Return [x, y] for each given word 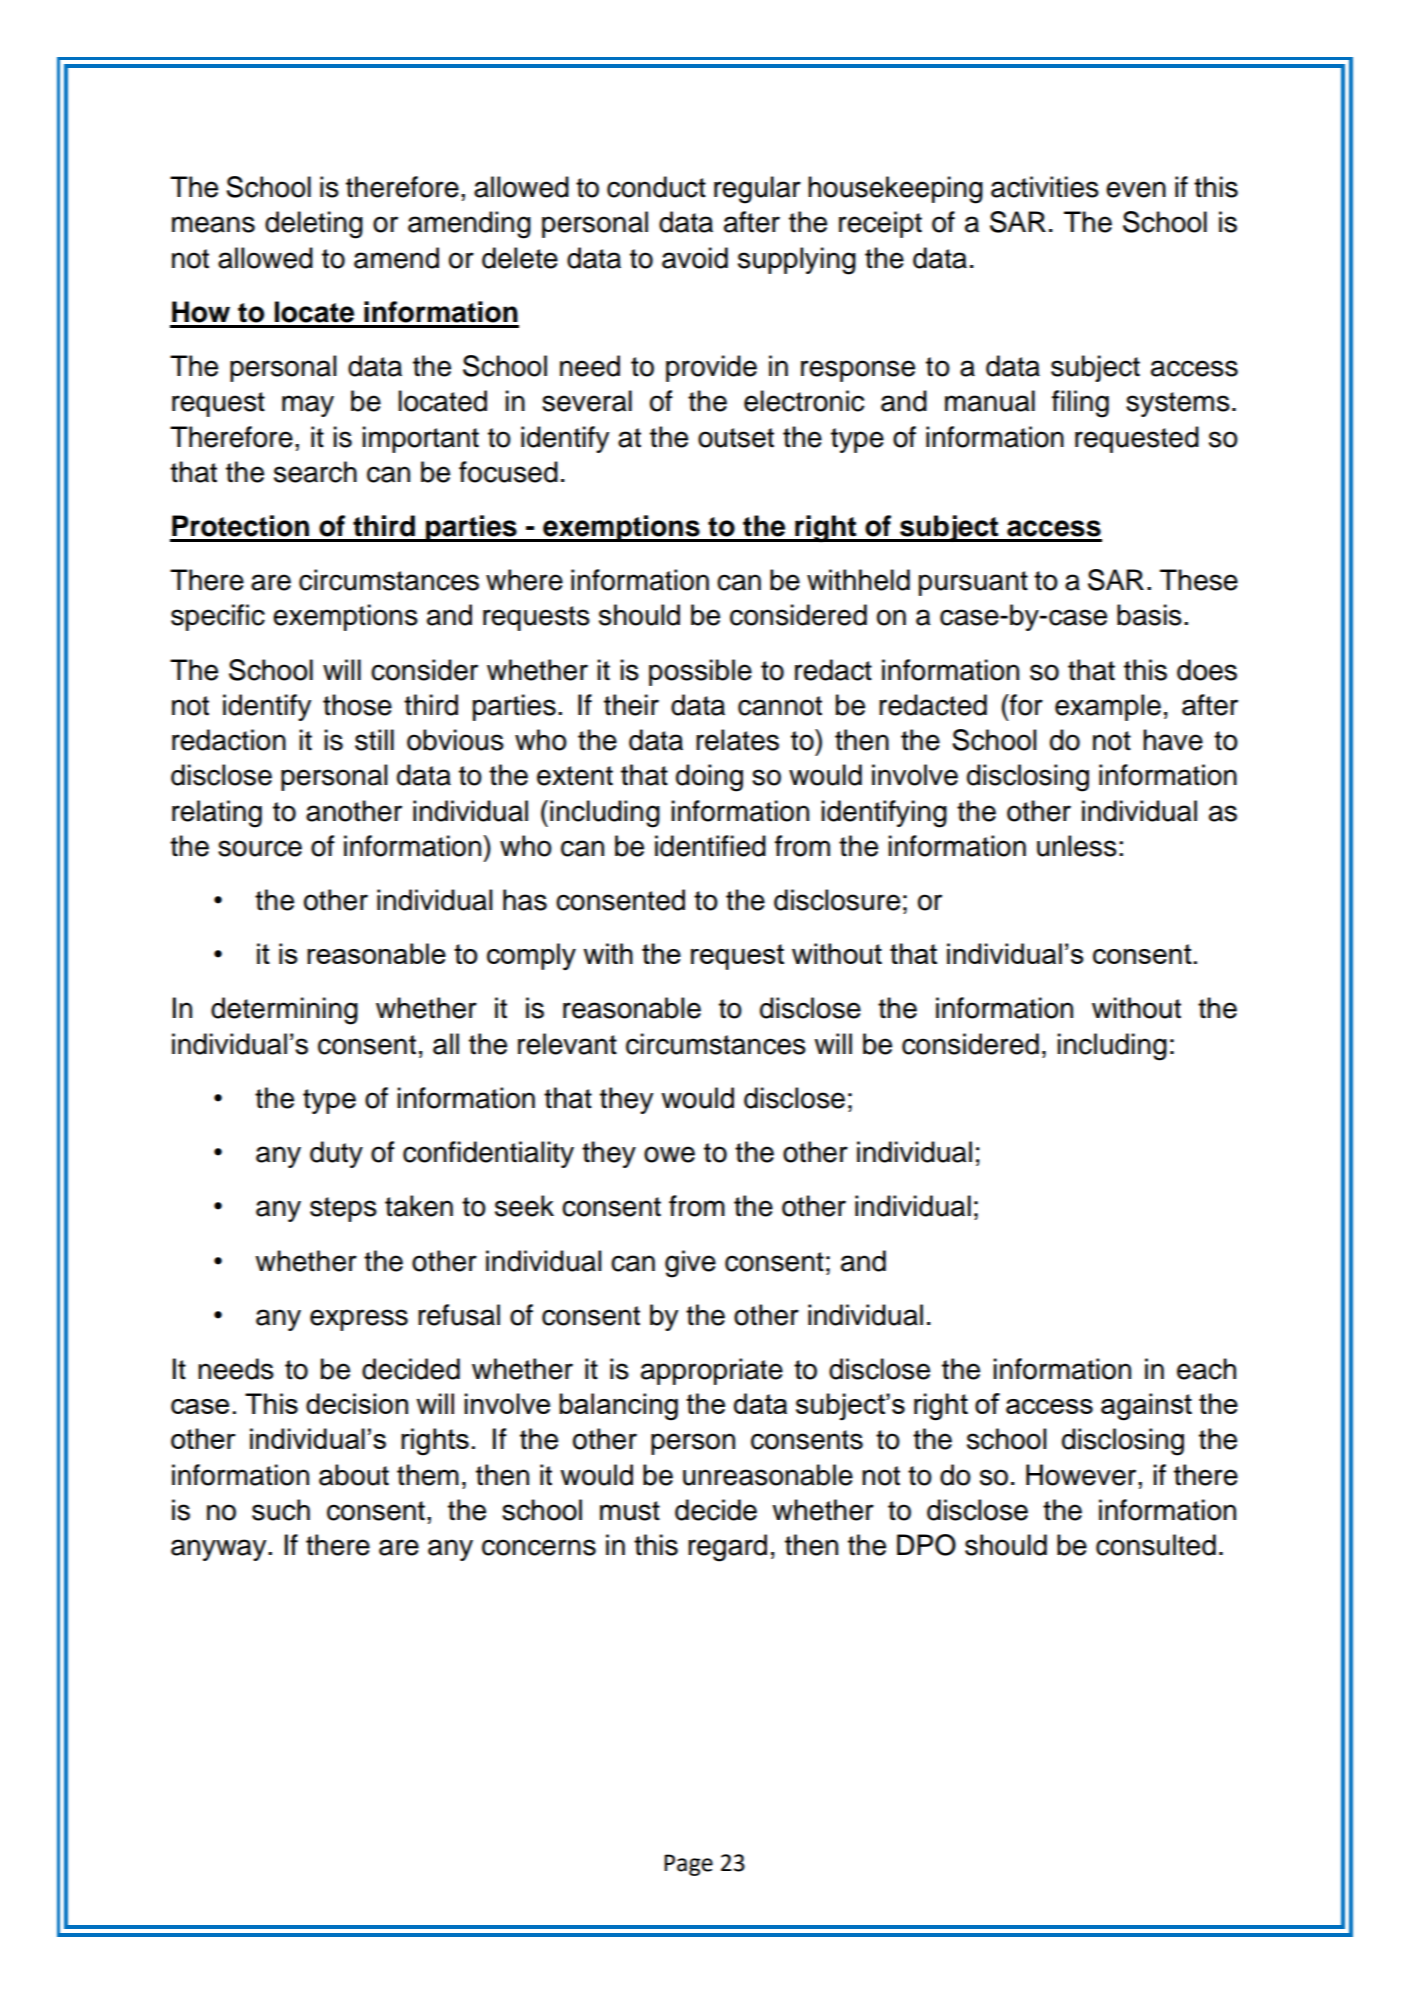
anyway [220, 1550]
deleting [314, 225]
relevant [567, 1044]
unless [1077, 846]
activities [1045, 187]
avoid [695, 258]
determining [284, 1011]
